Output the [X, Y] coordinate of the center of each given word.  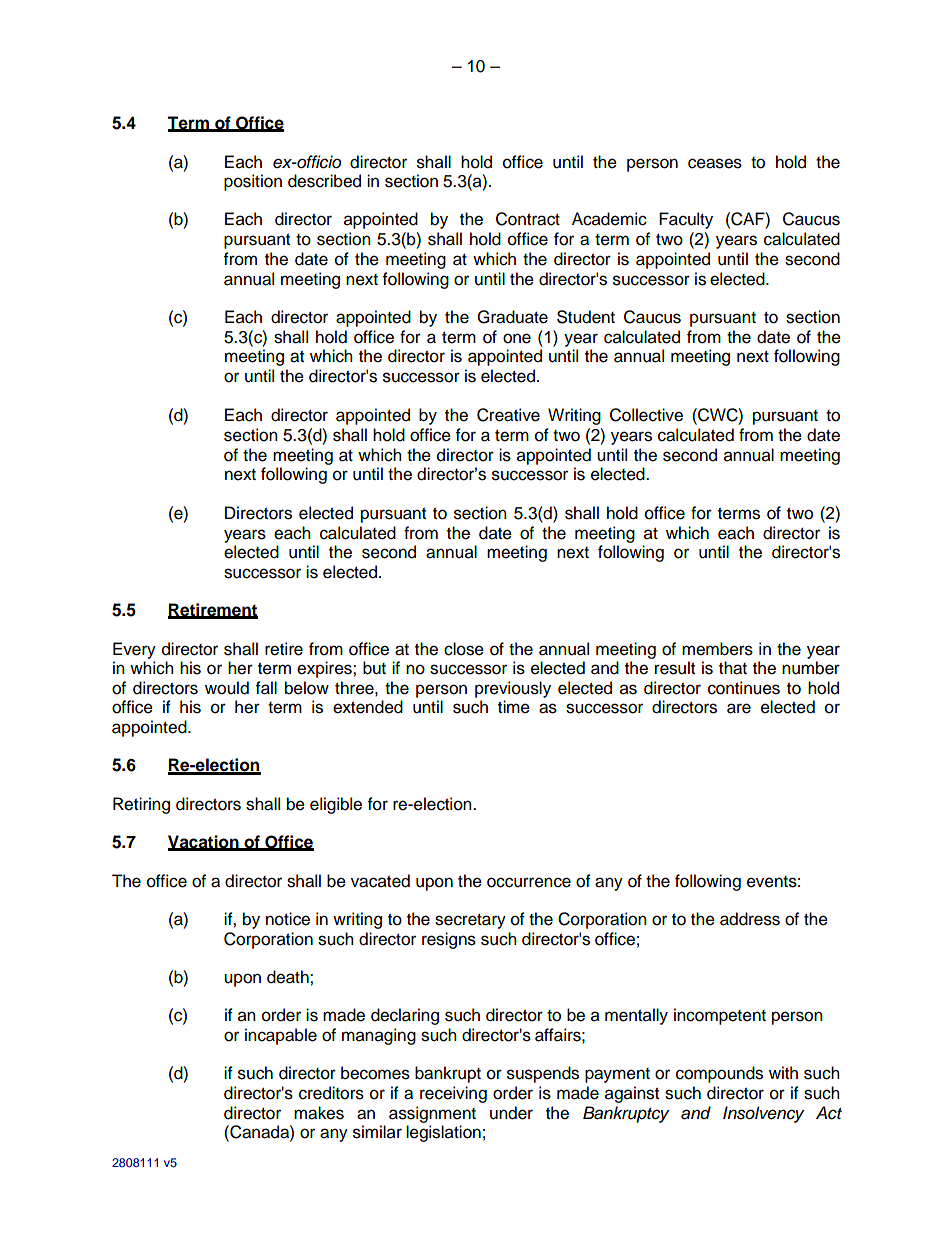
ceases [715, 163]
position [253, 182]
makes [319, 1113]
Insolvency [763, 1114]
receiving [453, 1094]
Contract [528, 219]
